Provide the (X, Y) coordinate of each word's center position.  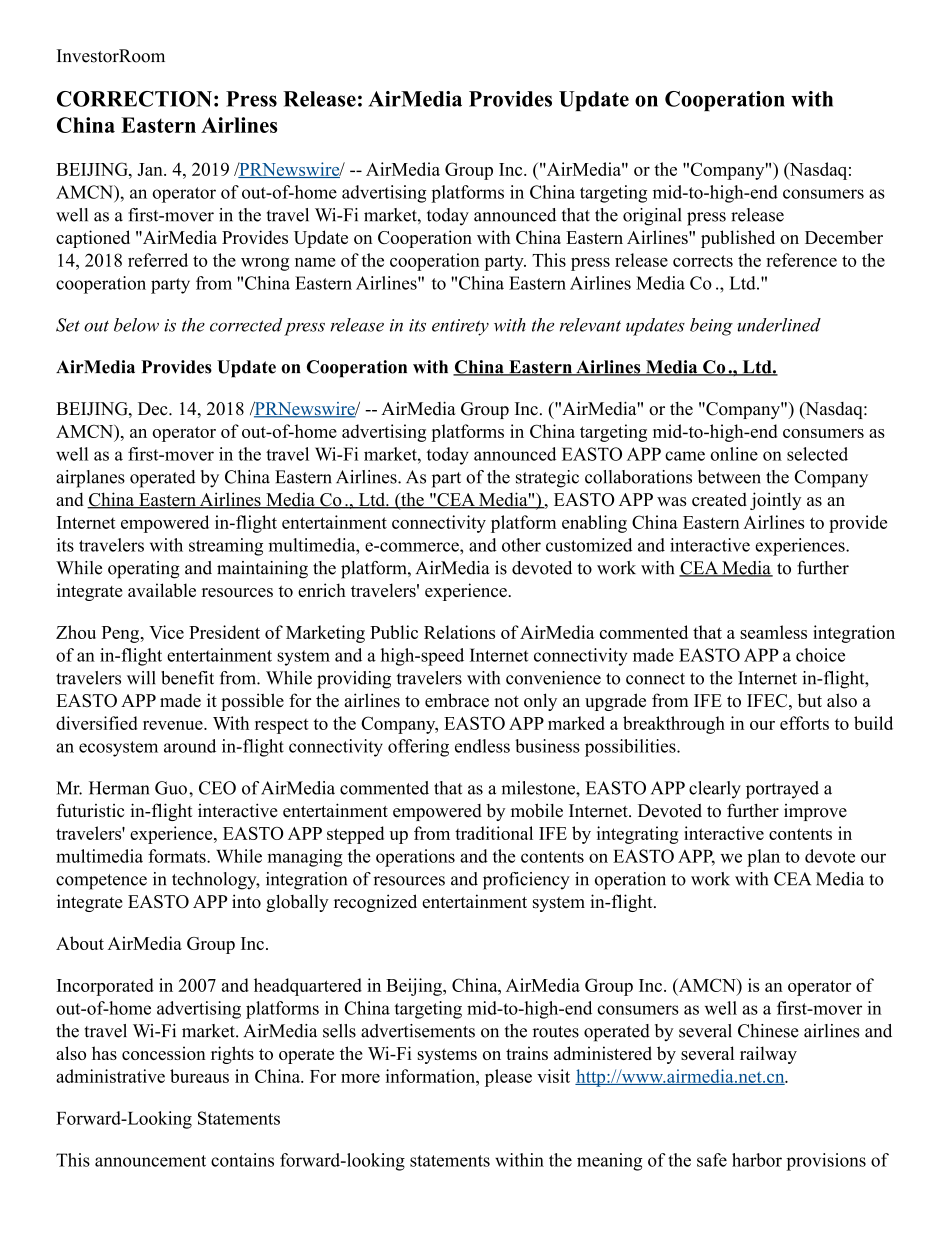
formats (178, 856)
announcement (150, 1161)
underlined (779, 325)
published (738, 239)
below (136, 325)
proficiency (526, 881)
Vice (166, 632)
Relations (459, 632)
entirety (460, 327)
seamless (773, 632)
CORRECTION (134, 99)
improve (815, 812)
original (652, 217)
